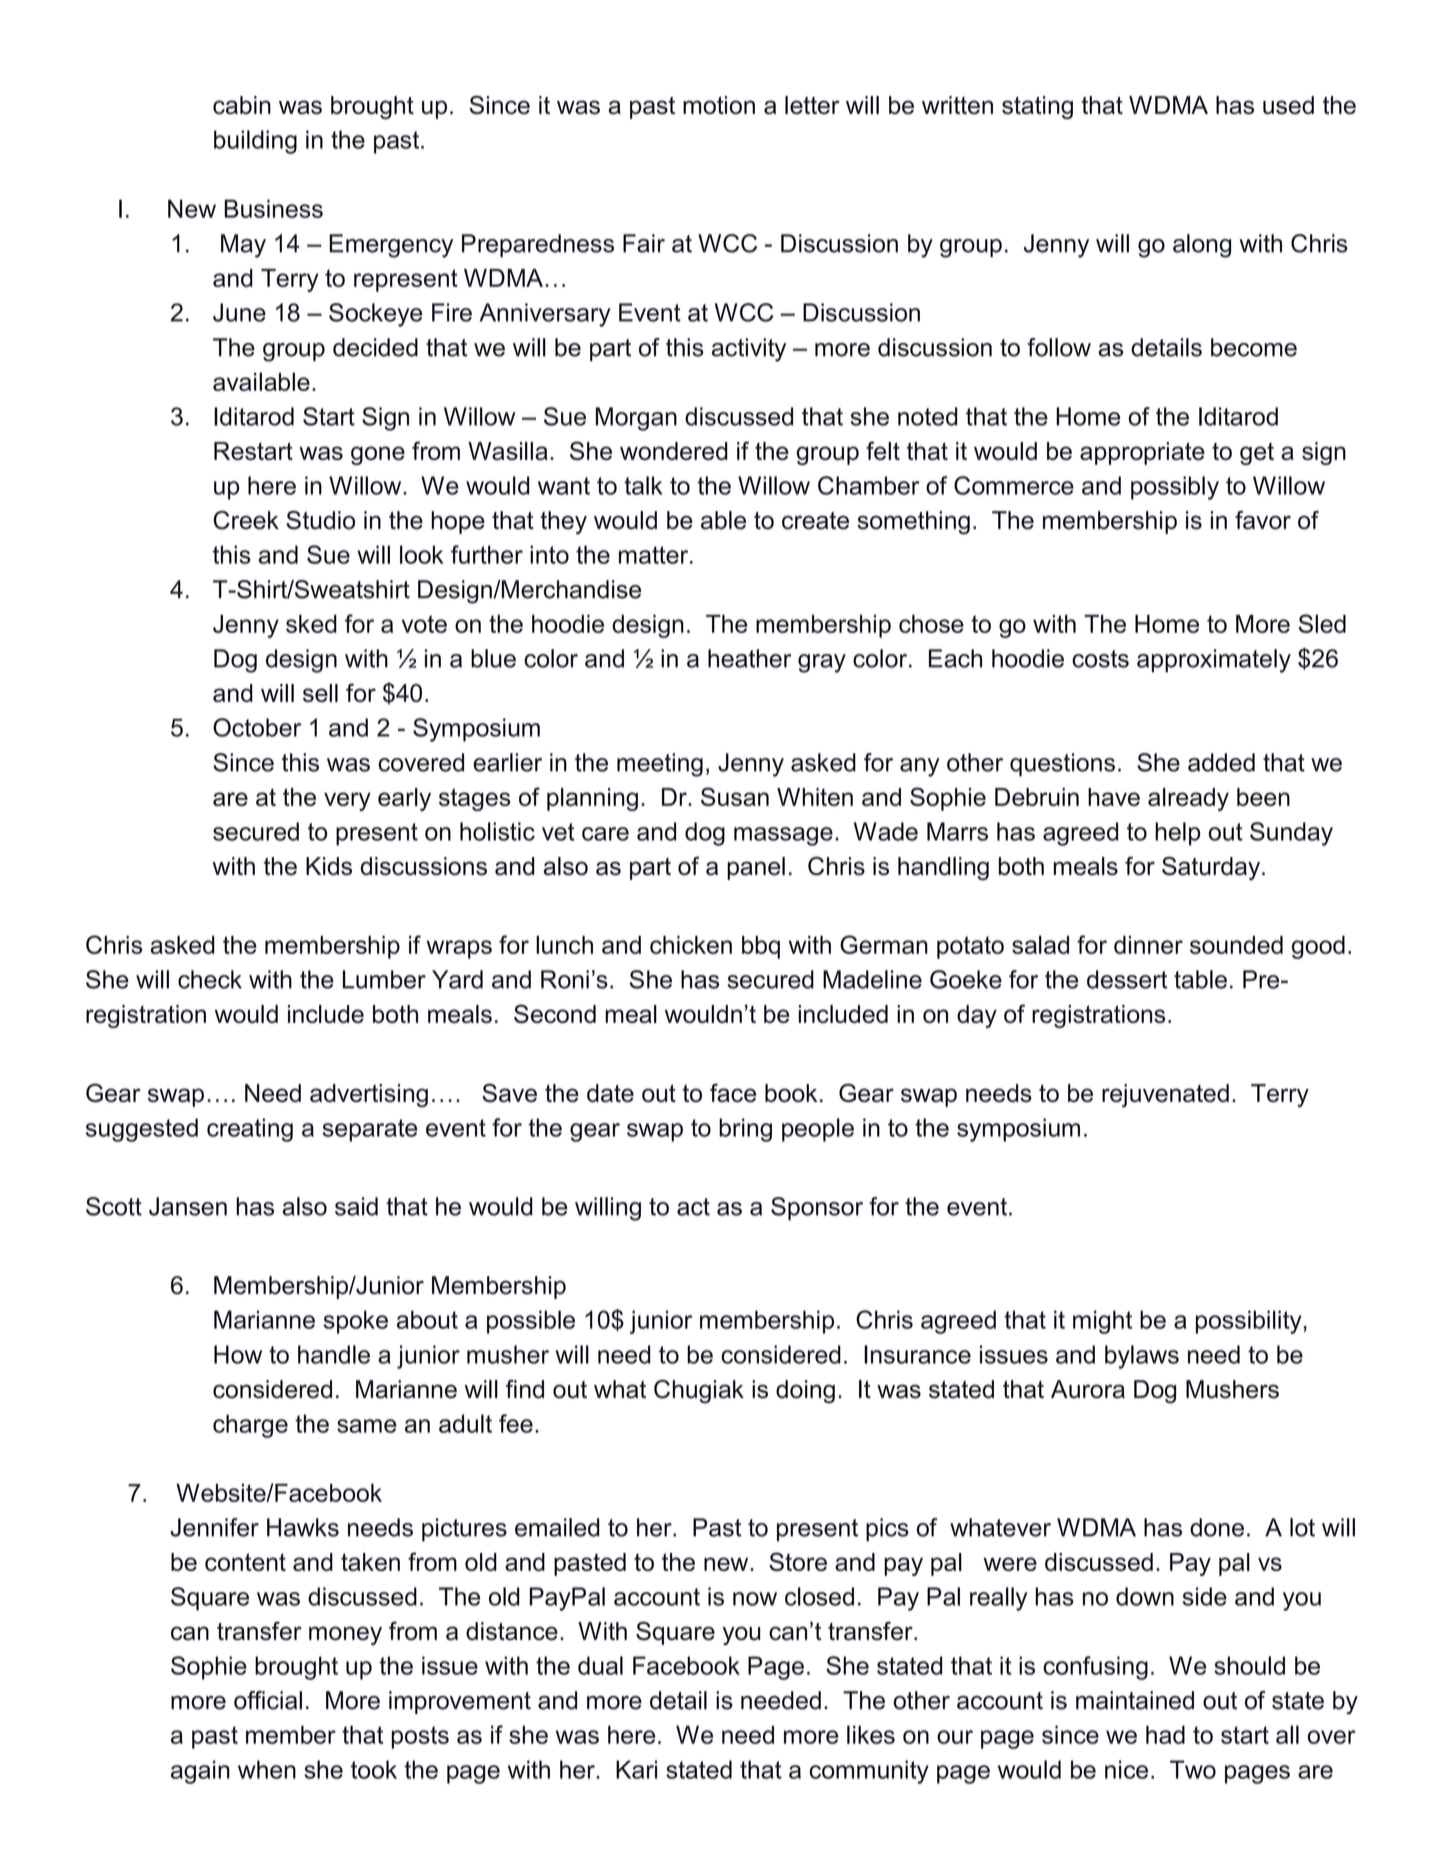 This screenshot has height=1870, width=1445. Describe the element at coordinates (719, 105) in the screenshot. I see `motion` at that location.
